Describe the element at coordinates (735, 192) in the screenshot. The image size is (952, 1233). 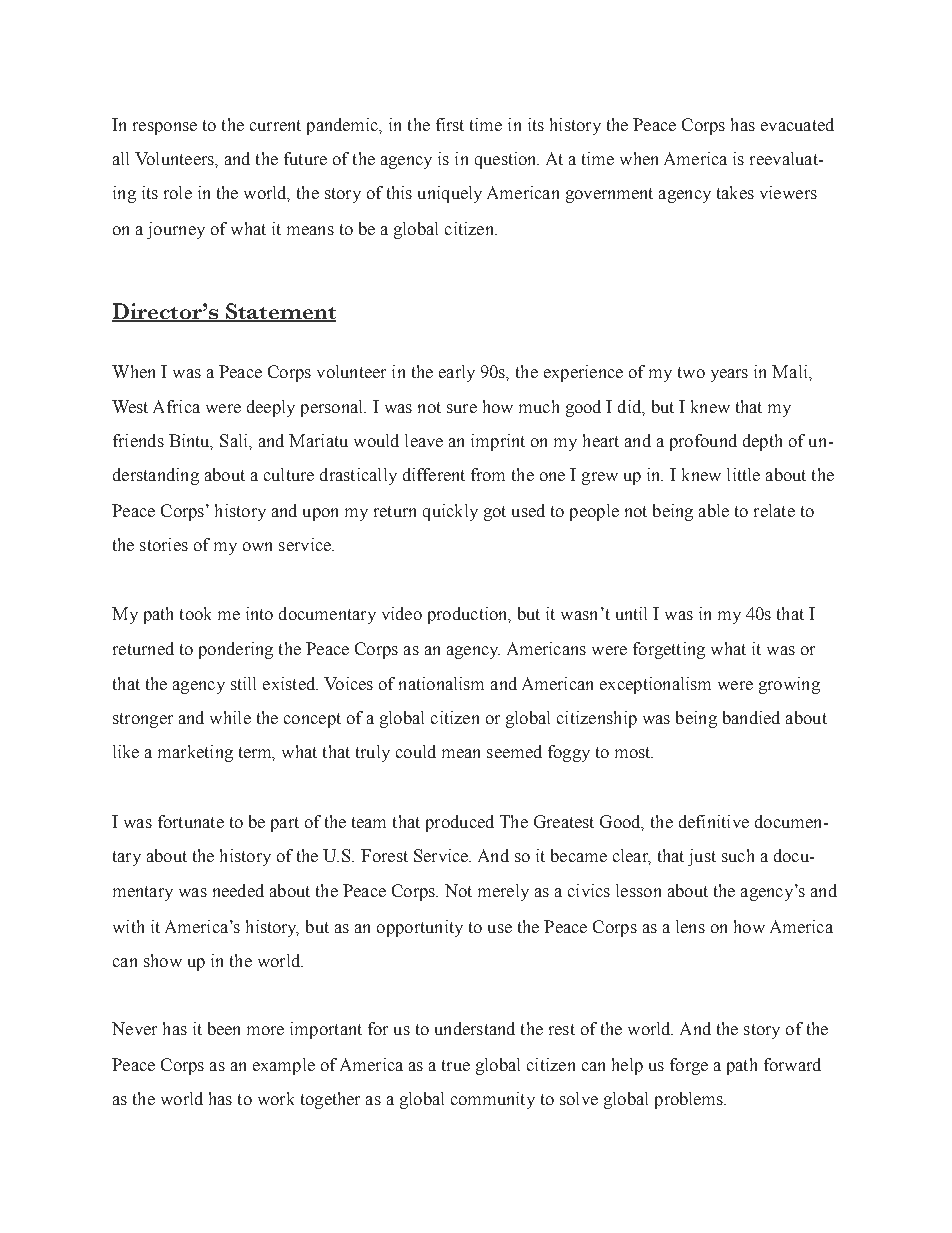
I see `takes` at that location.
